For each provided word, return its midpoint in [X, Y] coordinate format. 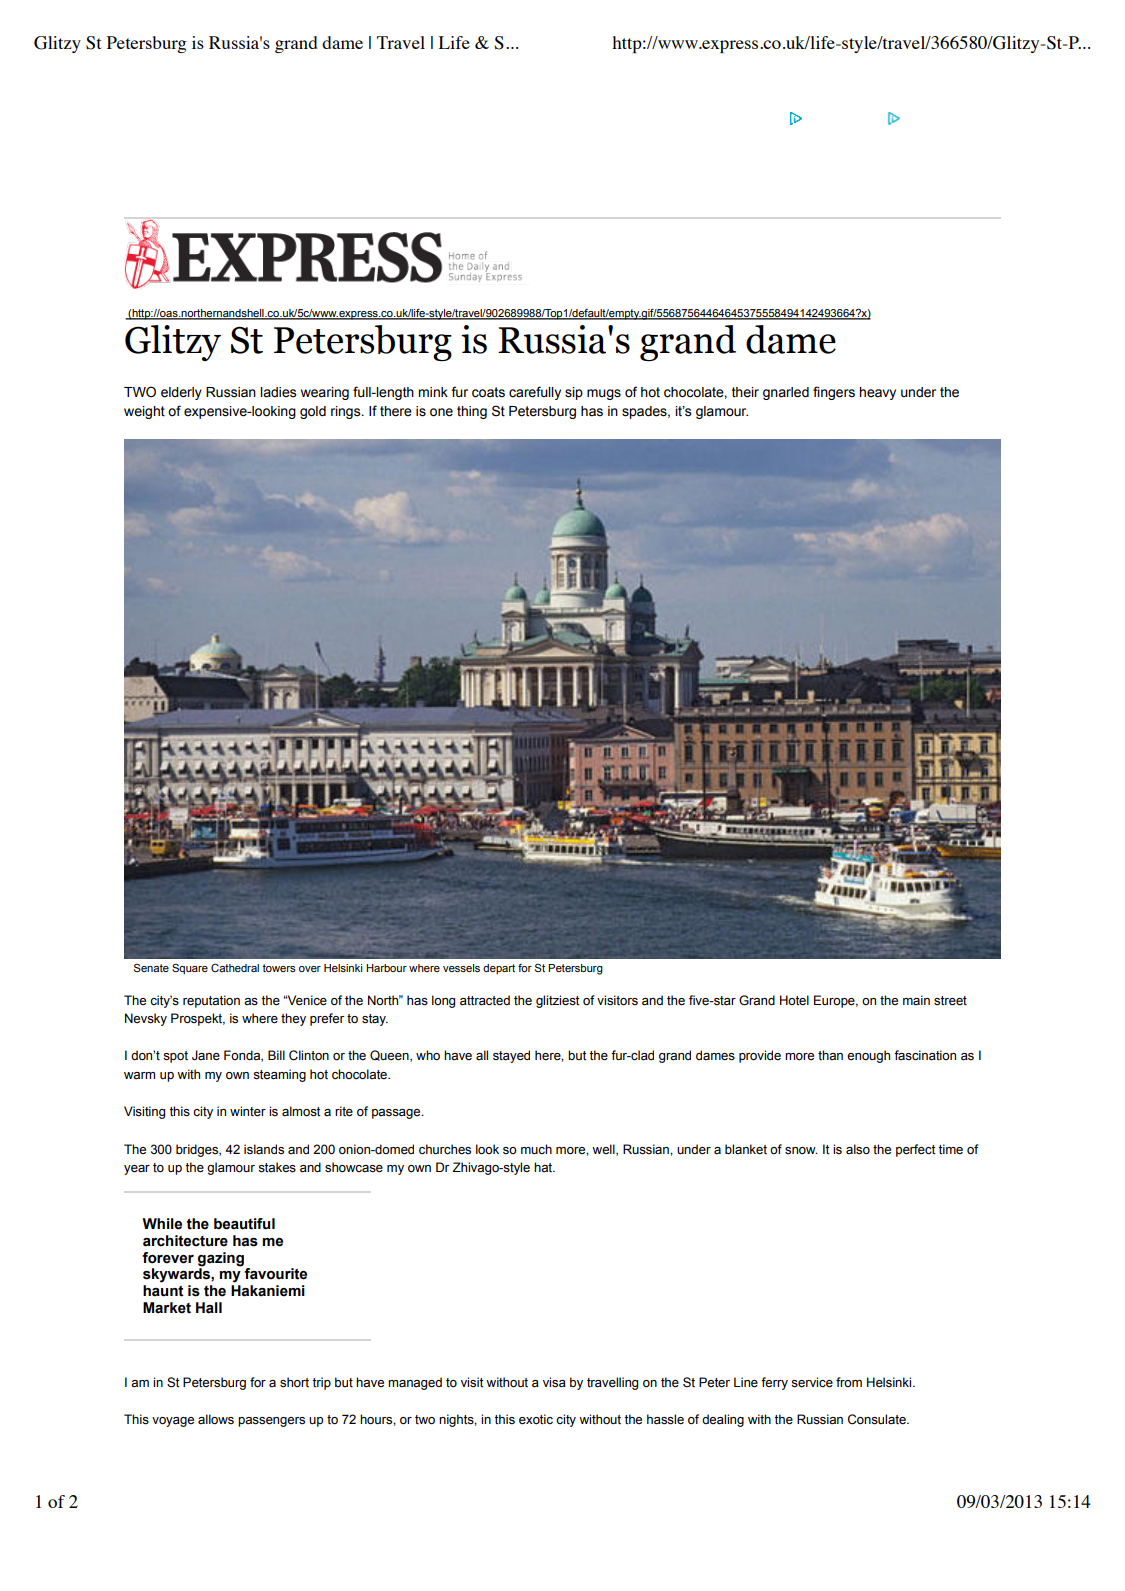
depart [499, 969]
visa [554, 1382]
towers [279, 968]
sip [574, 393]
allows [216, 1419]
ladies [278, 392]
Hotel [794, 1000]
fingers [834, 393]
